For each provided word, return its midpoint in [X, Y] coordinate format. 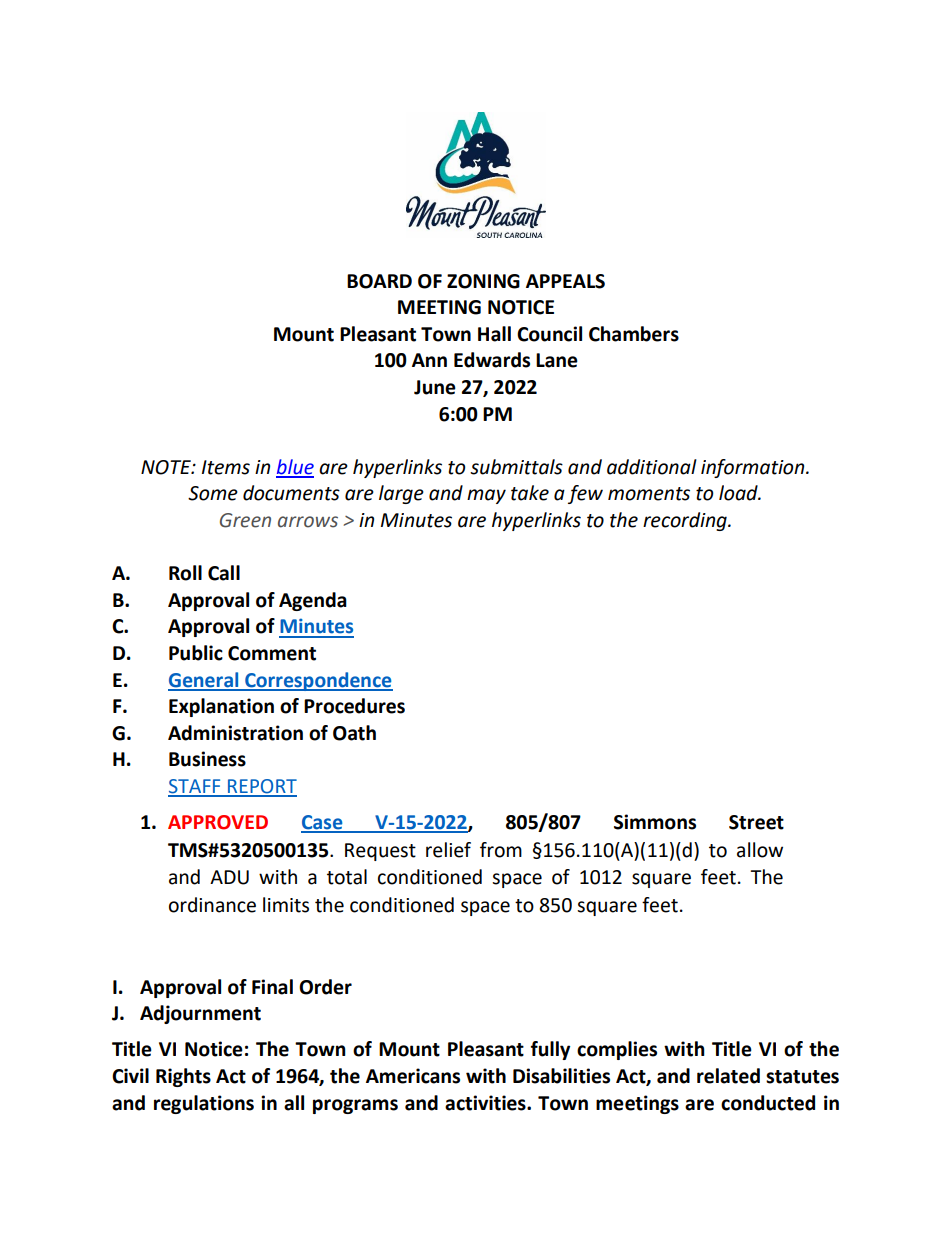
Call [224, 573]
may [486, 496]
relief [448, 850]
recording [686, 521]
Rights [183, 1077]
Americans [413, 1076]
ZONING [483, 281]
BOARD [379, 281]
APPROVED [218, 822]
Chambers [634, 334]
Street [756, 822]
